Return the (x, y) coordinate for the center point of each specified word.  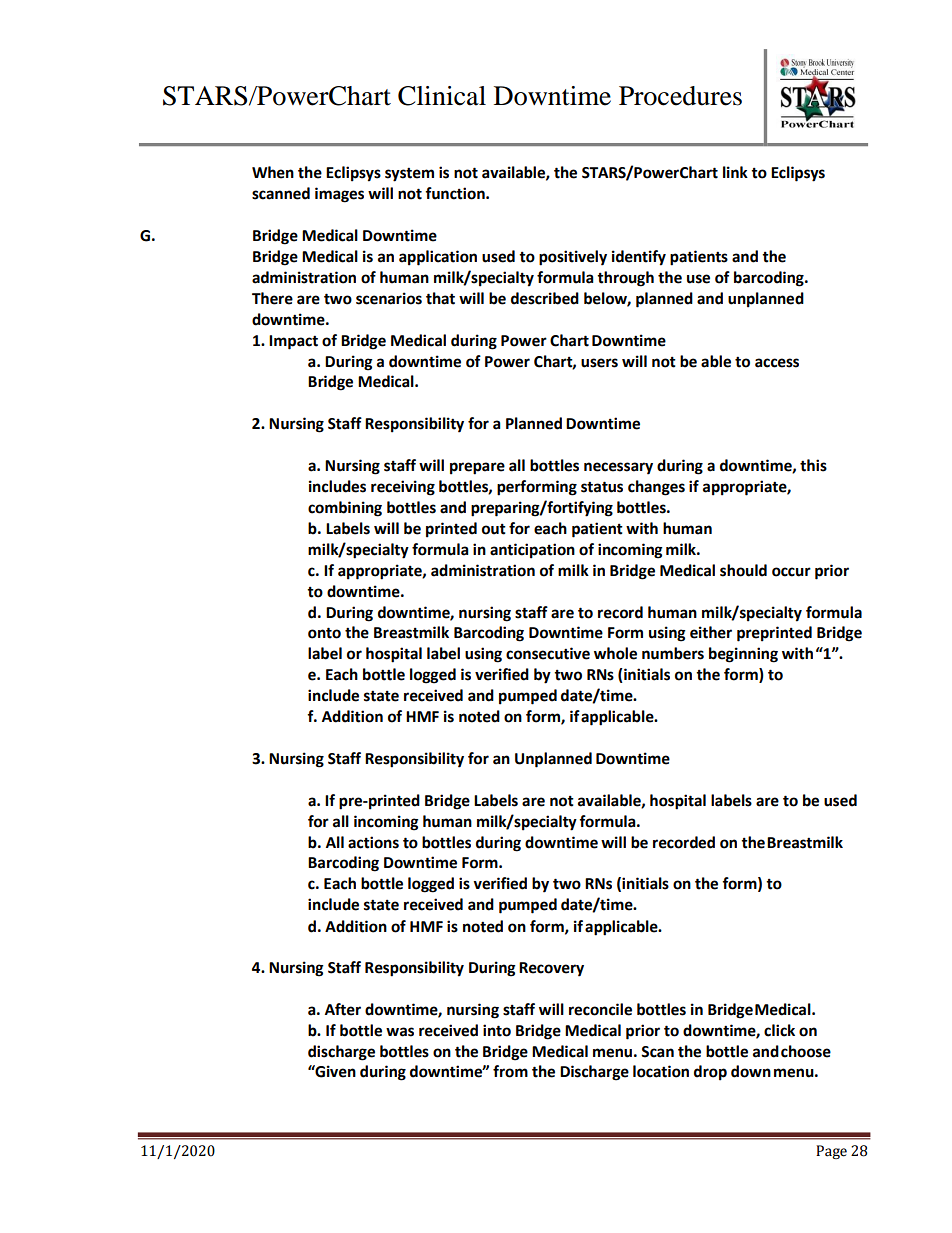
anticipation (532, 551)
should (743, 570)
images (339, 195)
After (343, 1009)
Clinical (442, 96)
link (735, 172)
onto (324, 633)
